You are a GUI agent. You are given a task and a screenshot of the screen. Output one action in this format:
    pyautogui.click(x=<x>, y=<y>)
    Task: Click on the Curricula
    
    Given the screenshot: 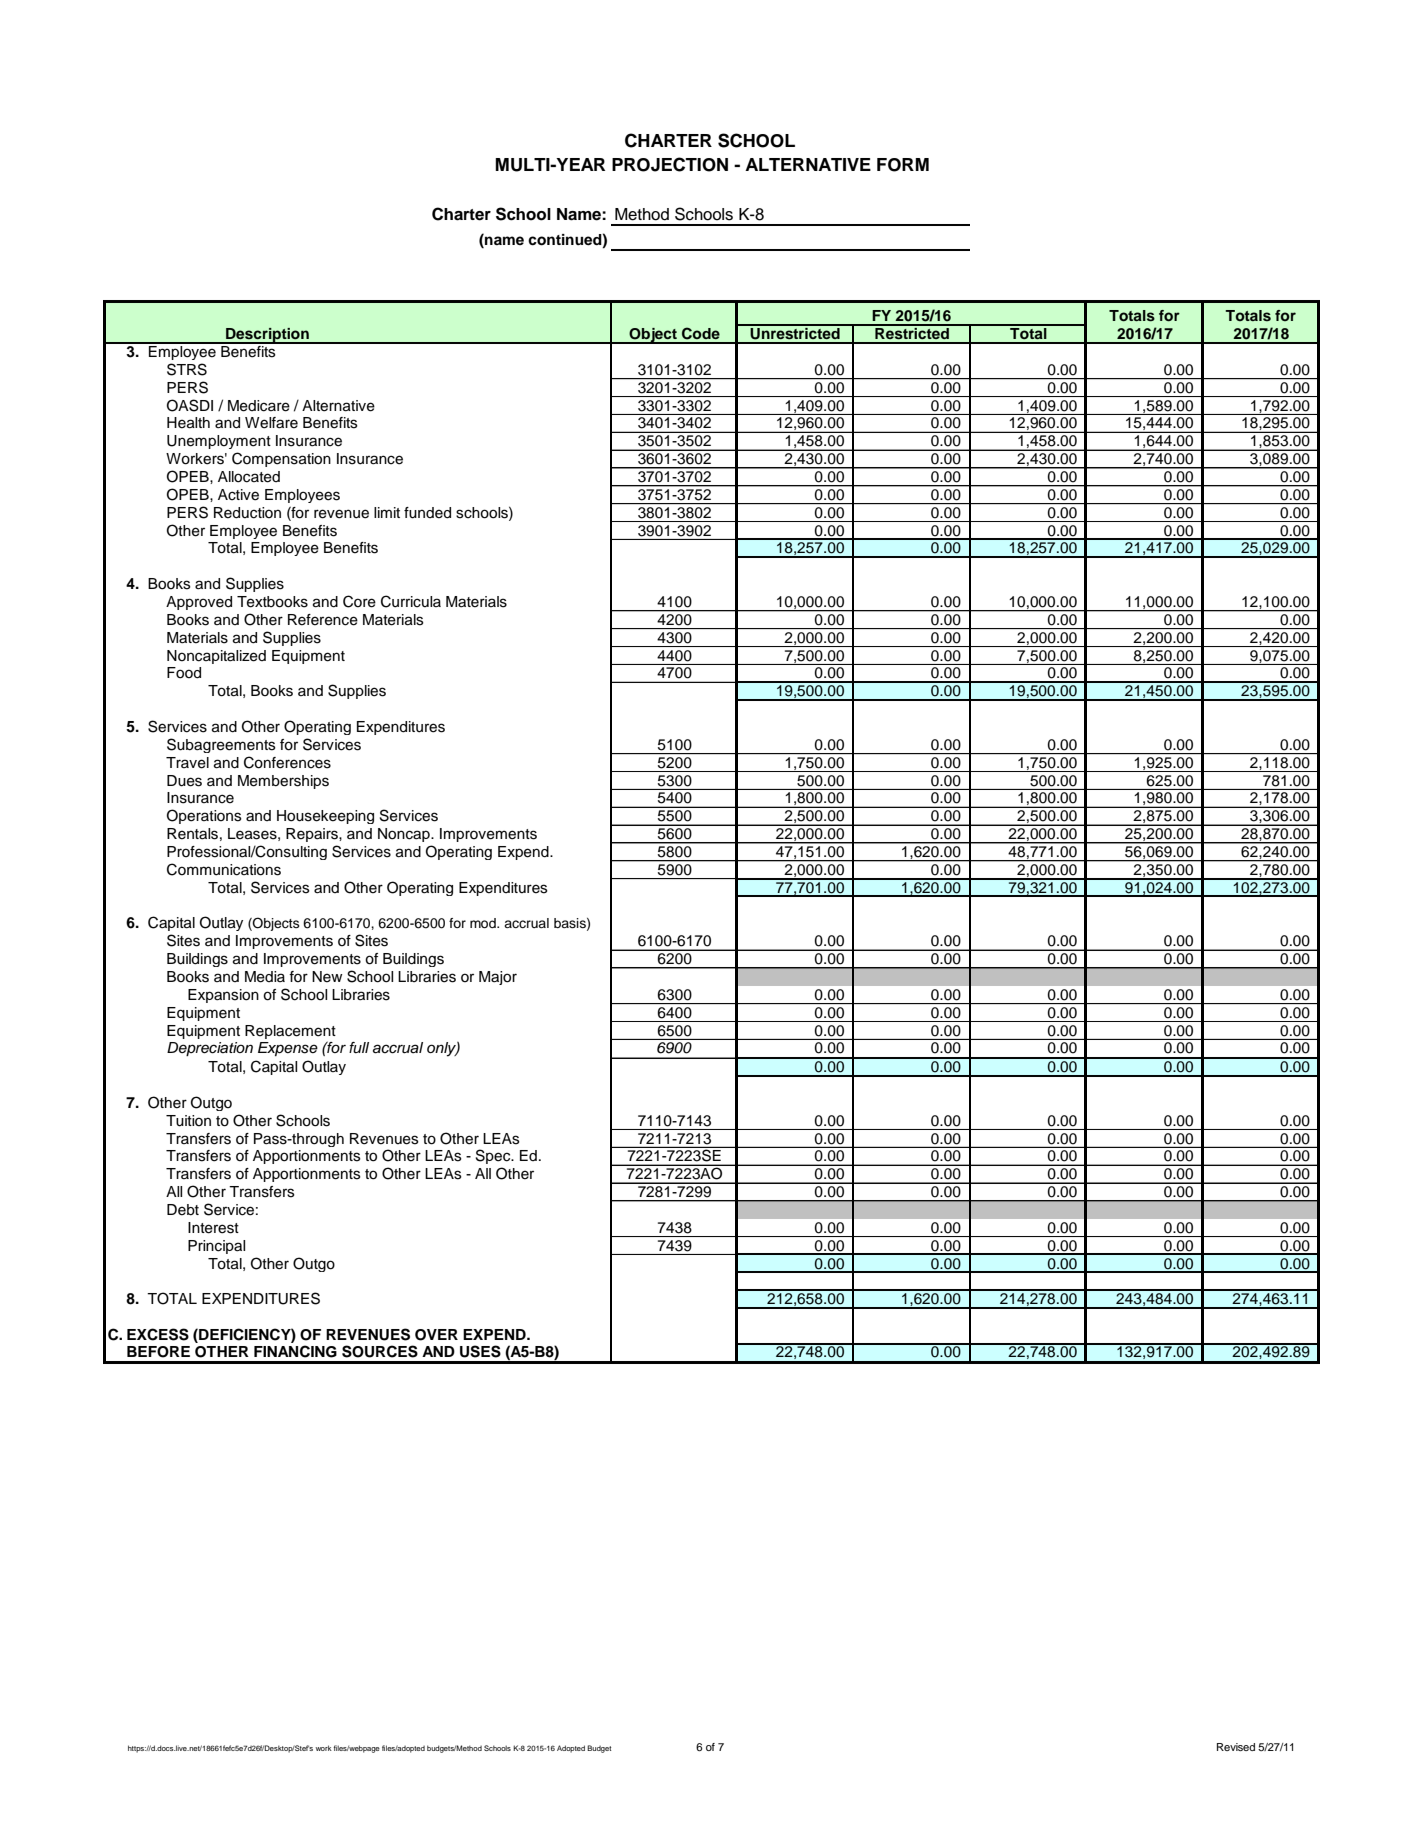 What is the action you would take?
    pyautogui.click(x=411, y=601)
